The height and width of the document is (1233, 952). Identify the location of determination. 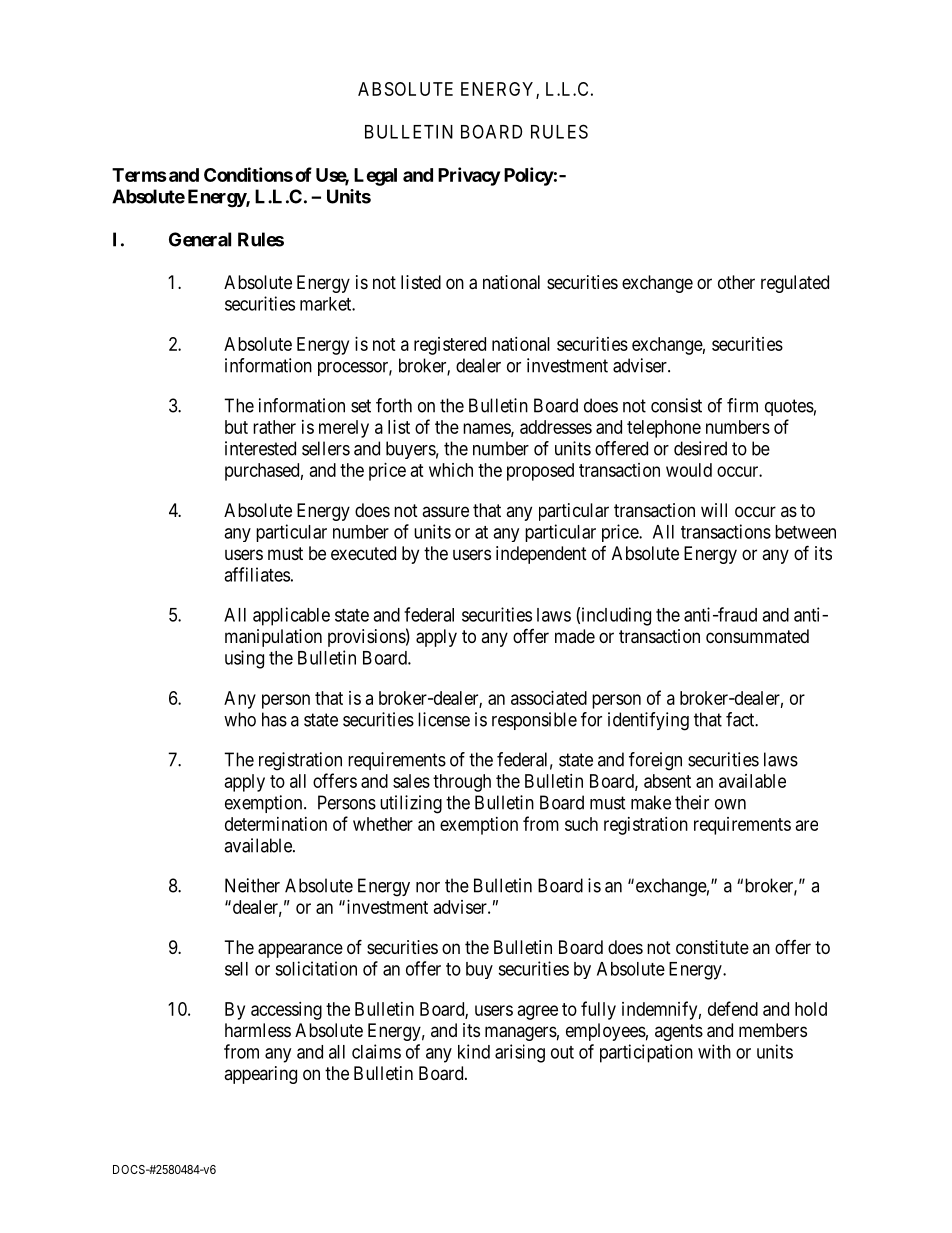
(276, 824).
